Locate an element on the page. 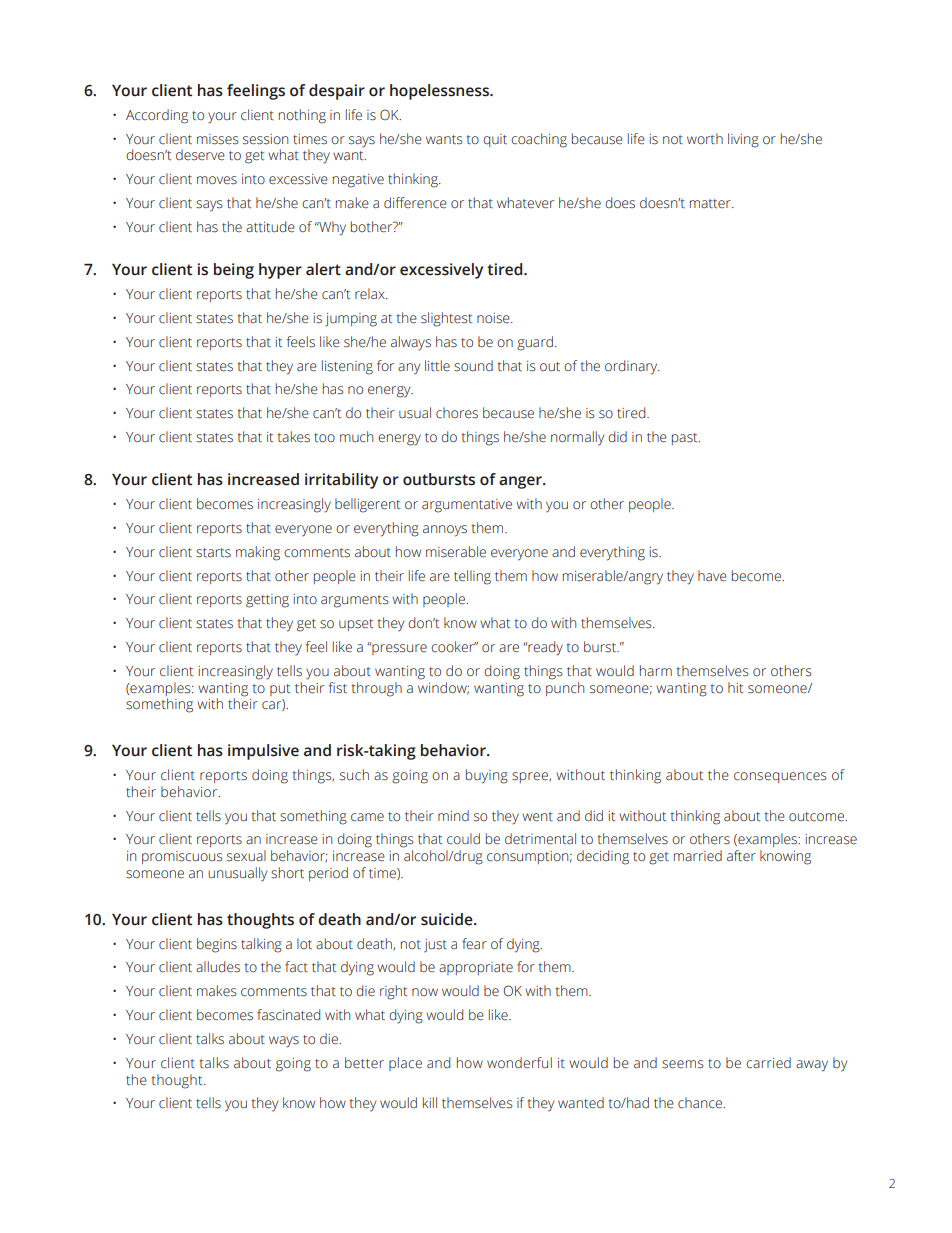 This image has height=1233, width=952. fascinated is located at coordinates (288, 1015).
